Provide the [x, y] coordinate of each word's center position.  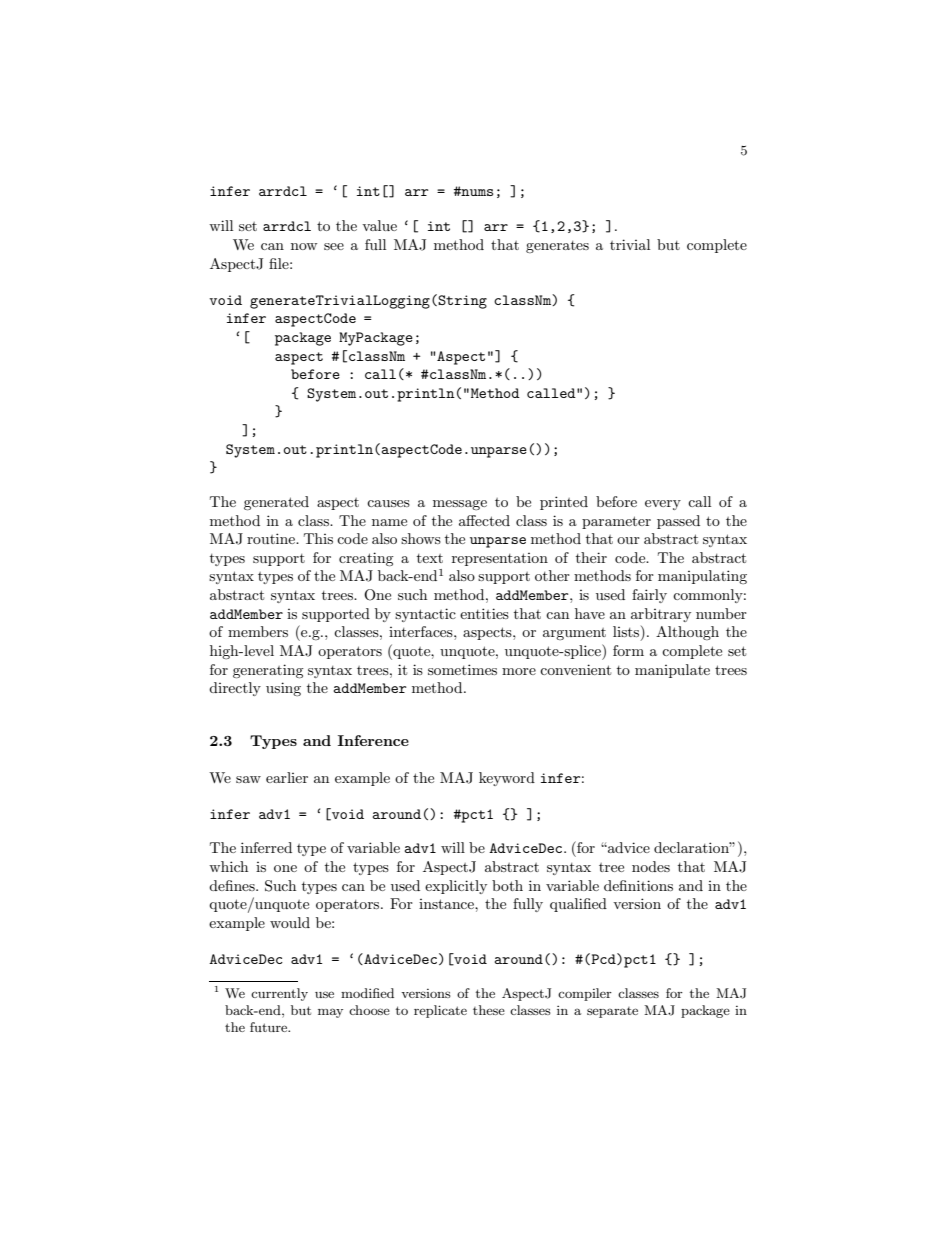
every [663, 505]
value [379, 225]
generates [557, 247]
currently [279, 994]
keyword [507, 779]
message [460, 505]
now [304, 246]
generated [276, 503]
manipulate [672, 671]
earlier [287, 777]
